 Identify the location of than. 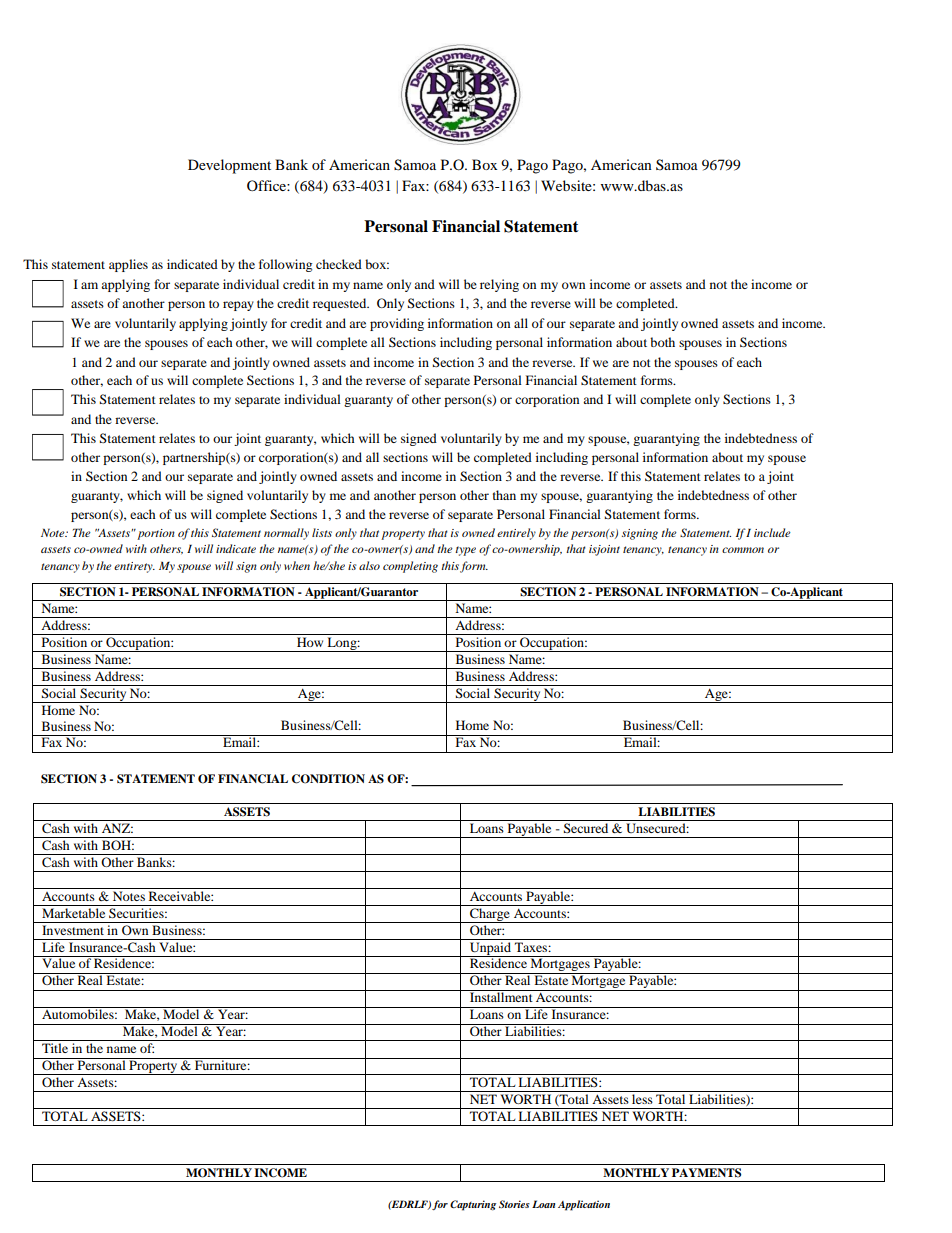
(504, 495).
